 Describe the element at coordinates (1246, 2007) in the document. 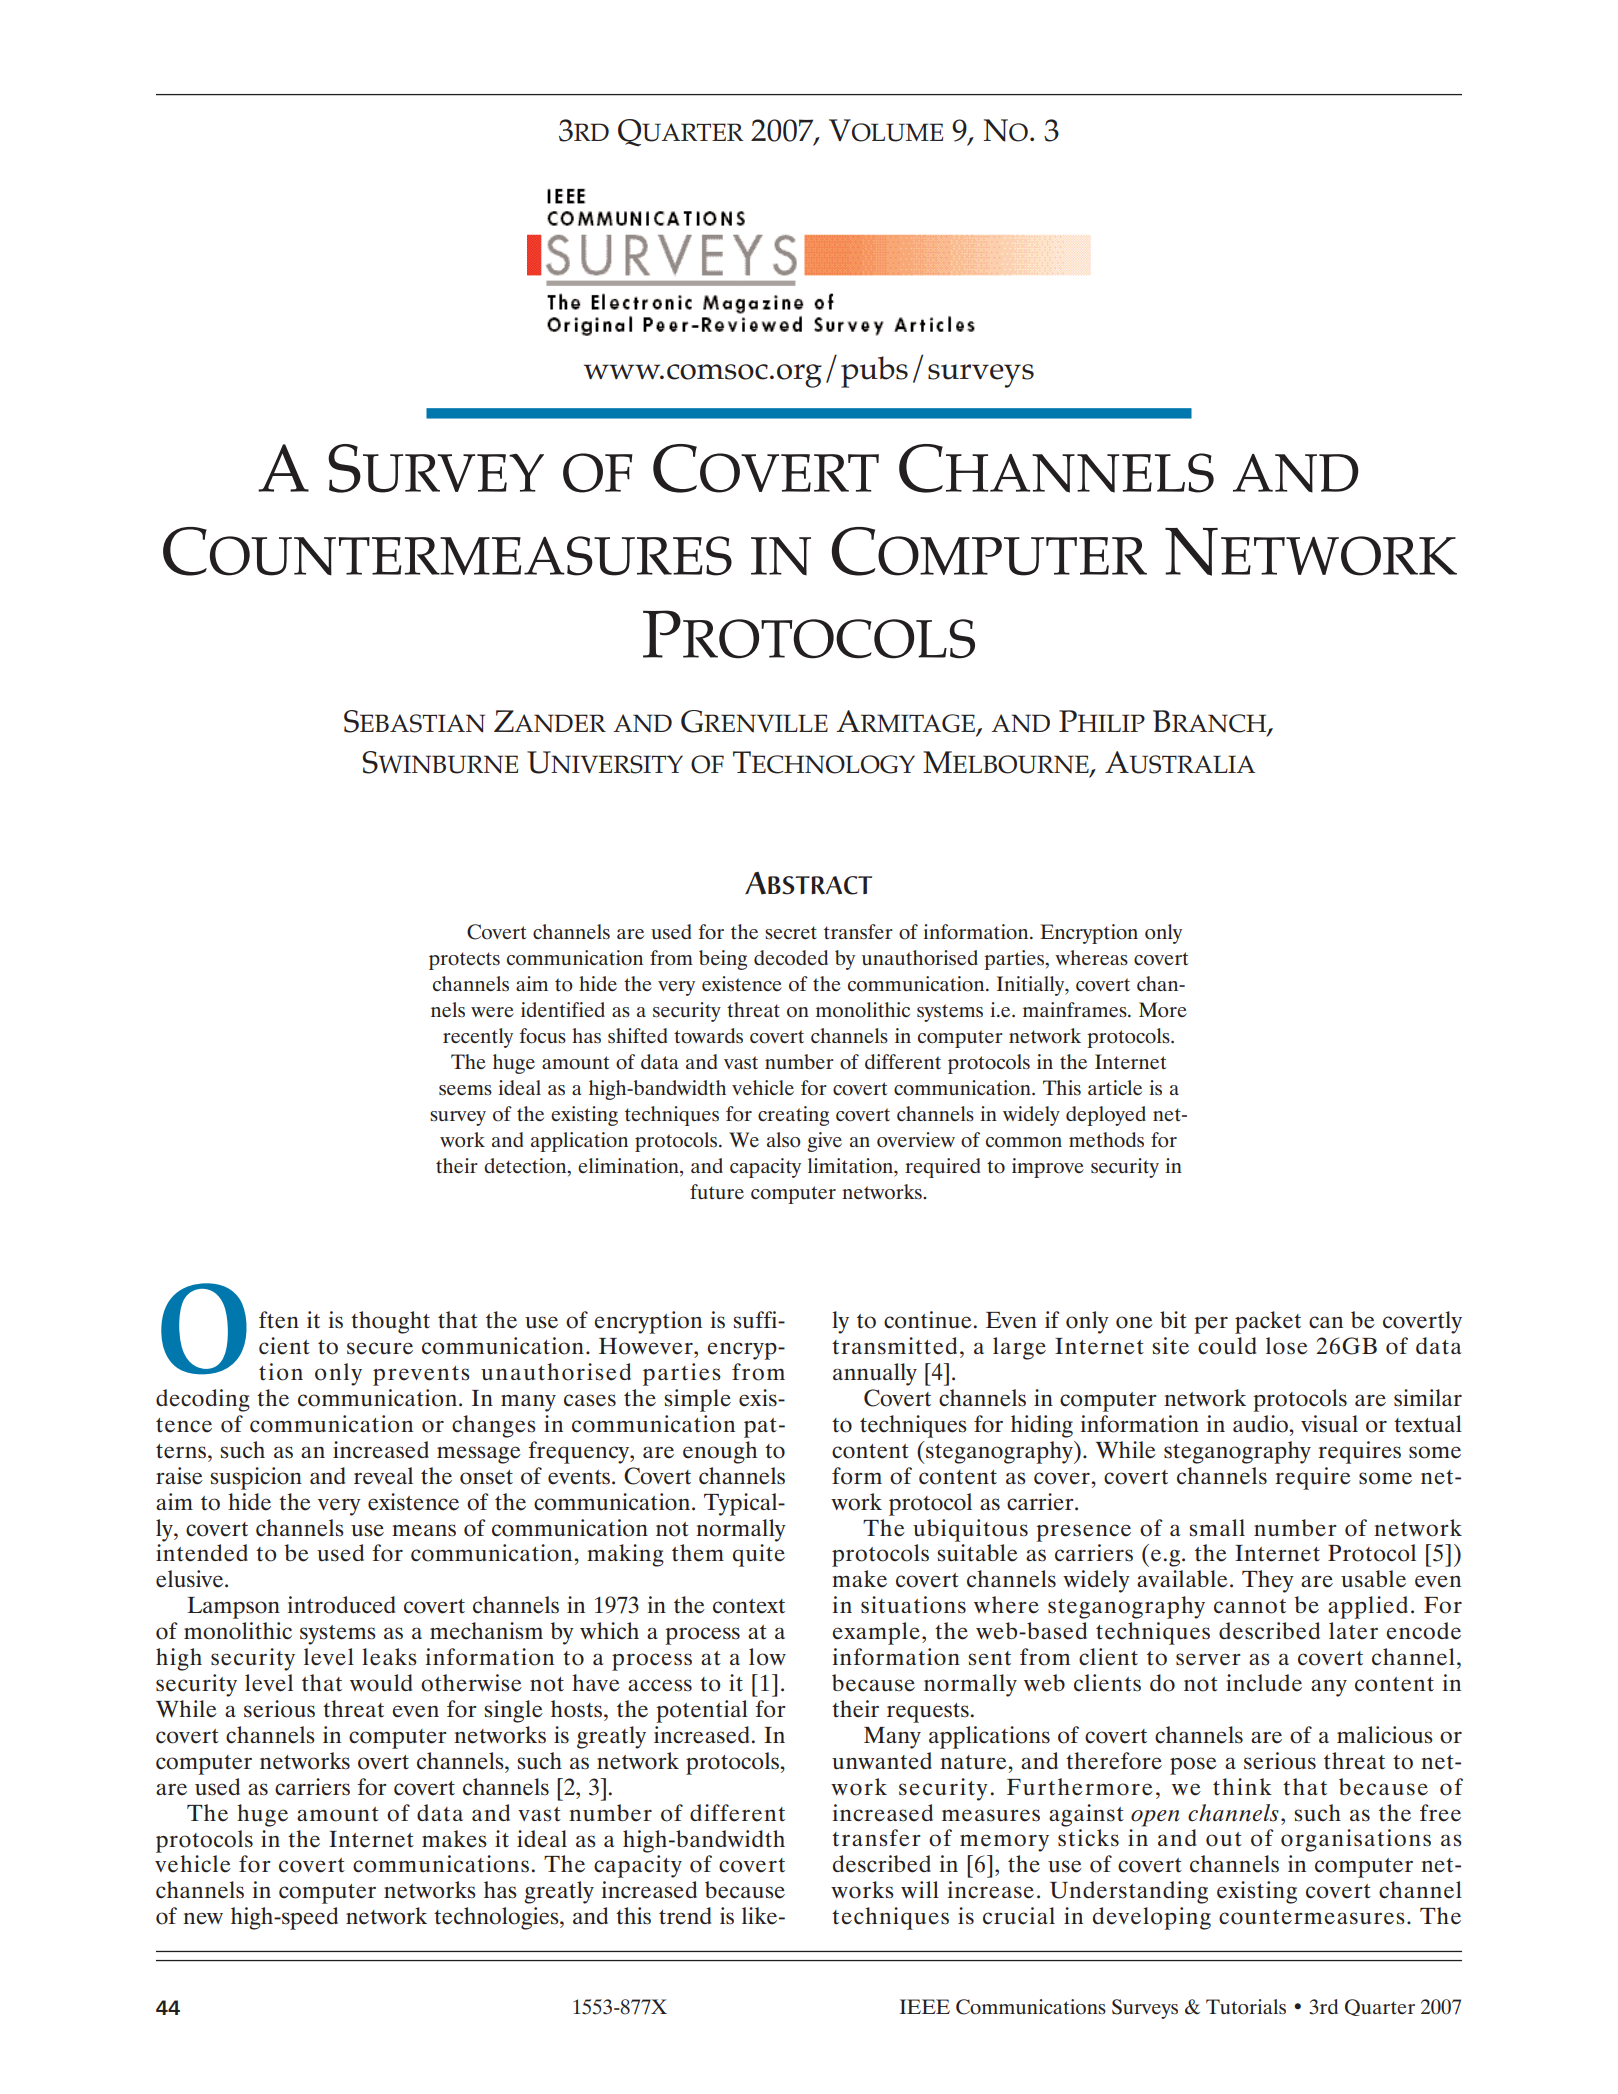

I see `Tutorials` at that location.
